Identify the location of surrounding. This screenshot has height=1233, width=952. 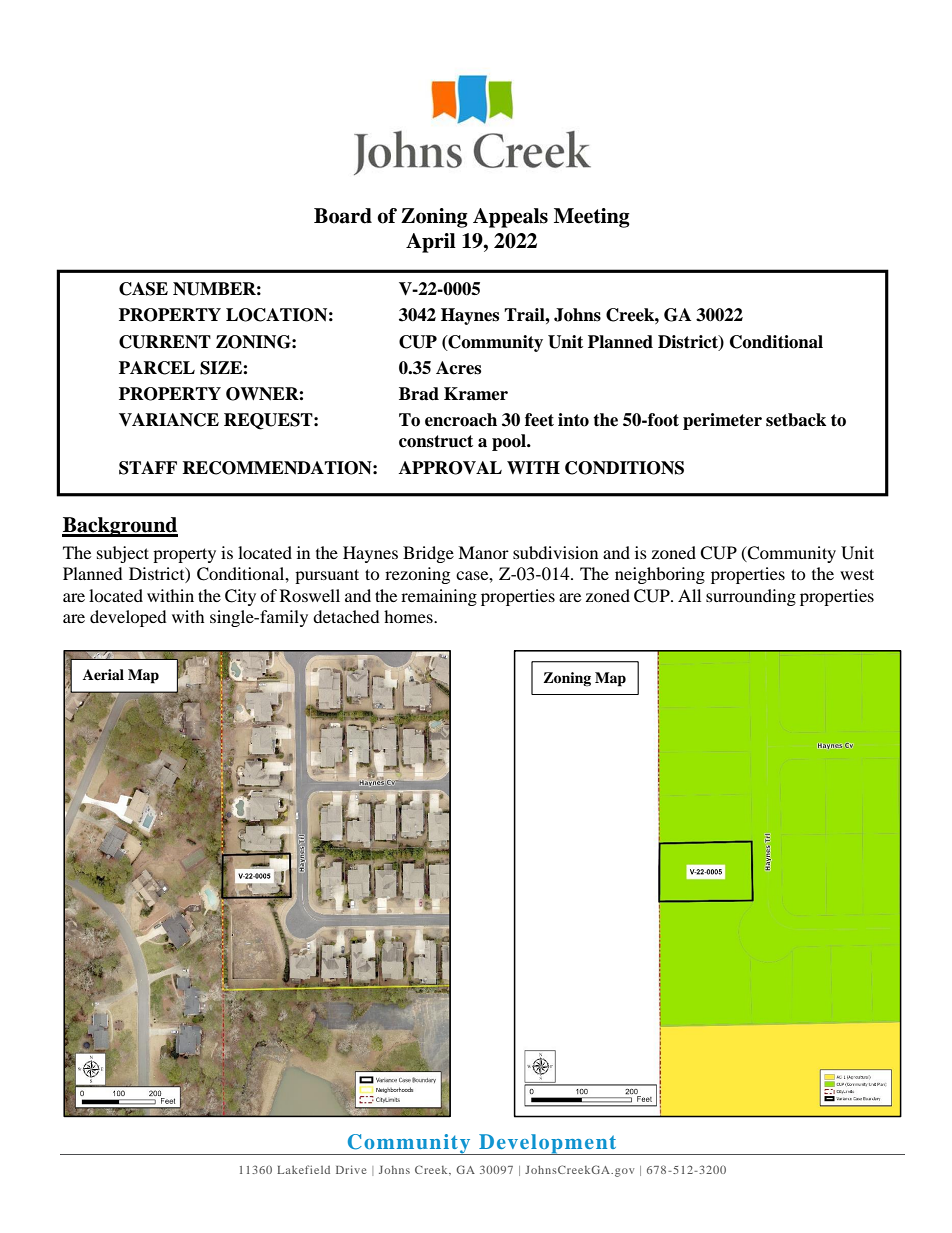
(751, 597).
